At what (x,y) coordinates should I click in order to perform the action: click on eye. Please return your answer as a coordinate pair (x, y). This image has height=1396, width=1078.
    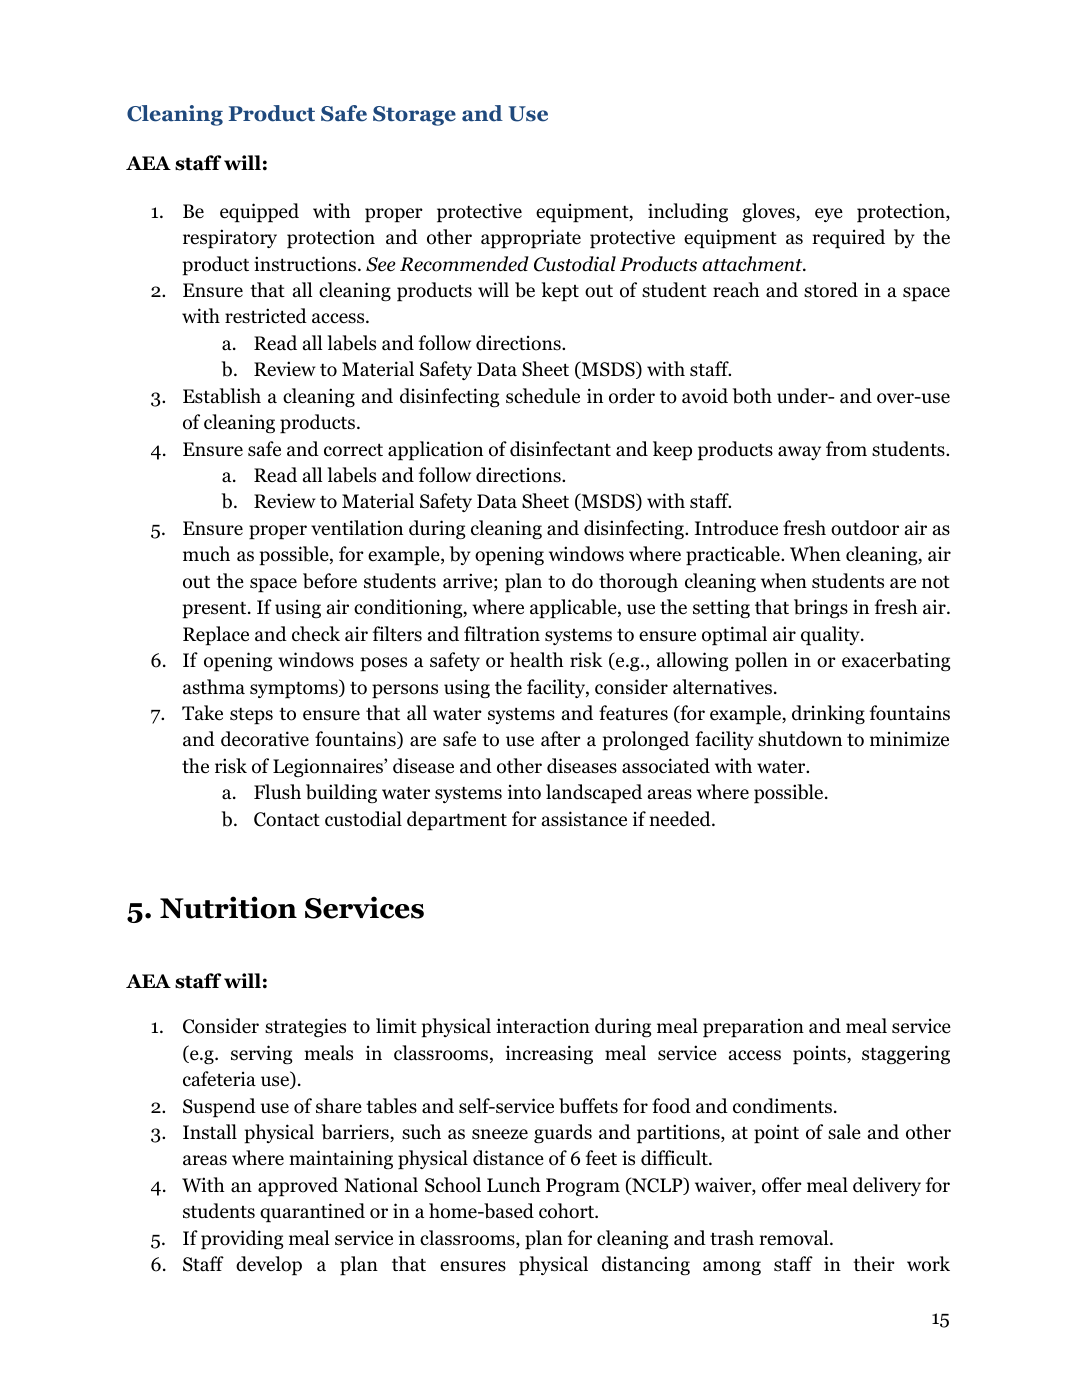
    Looking at the image, I should click on (829, 215).
